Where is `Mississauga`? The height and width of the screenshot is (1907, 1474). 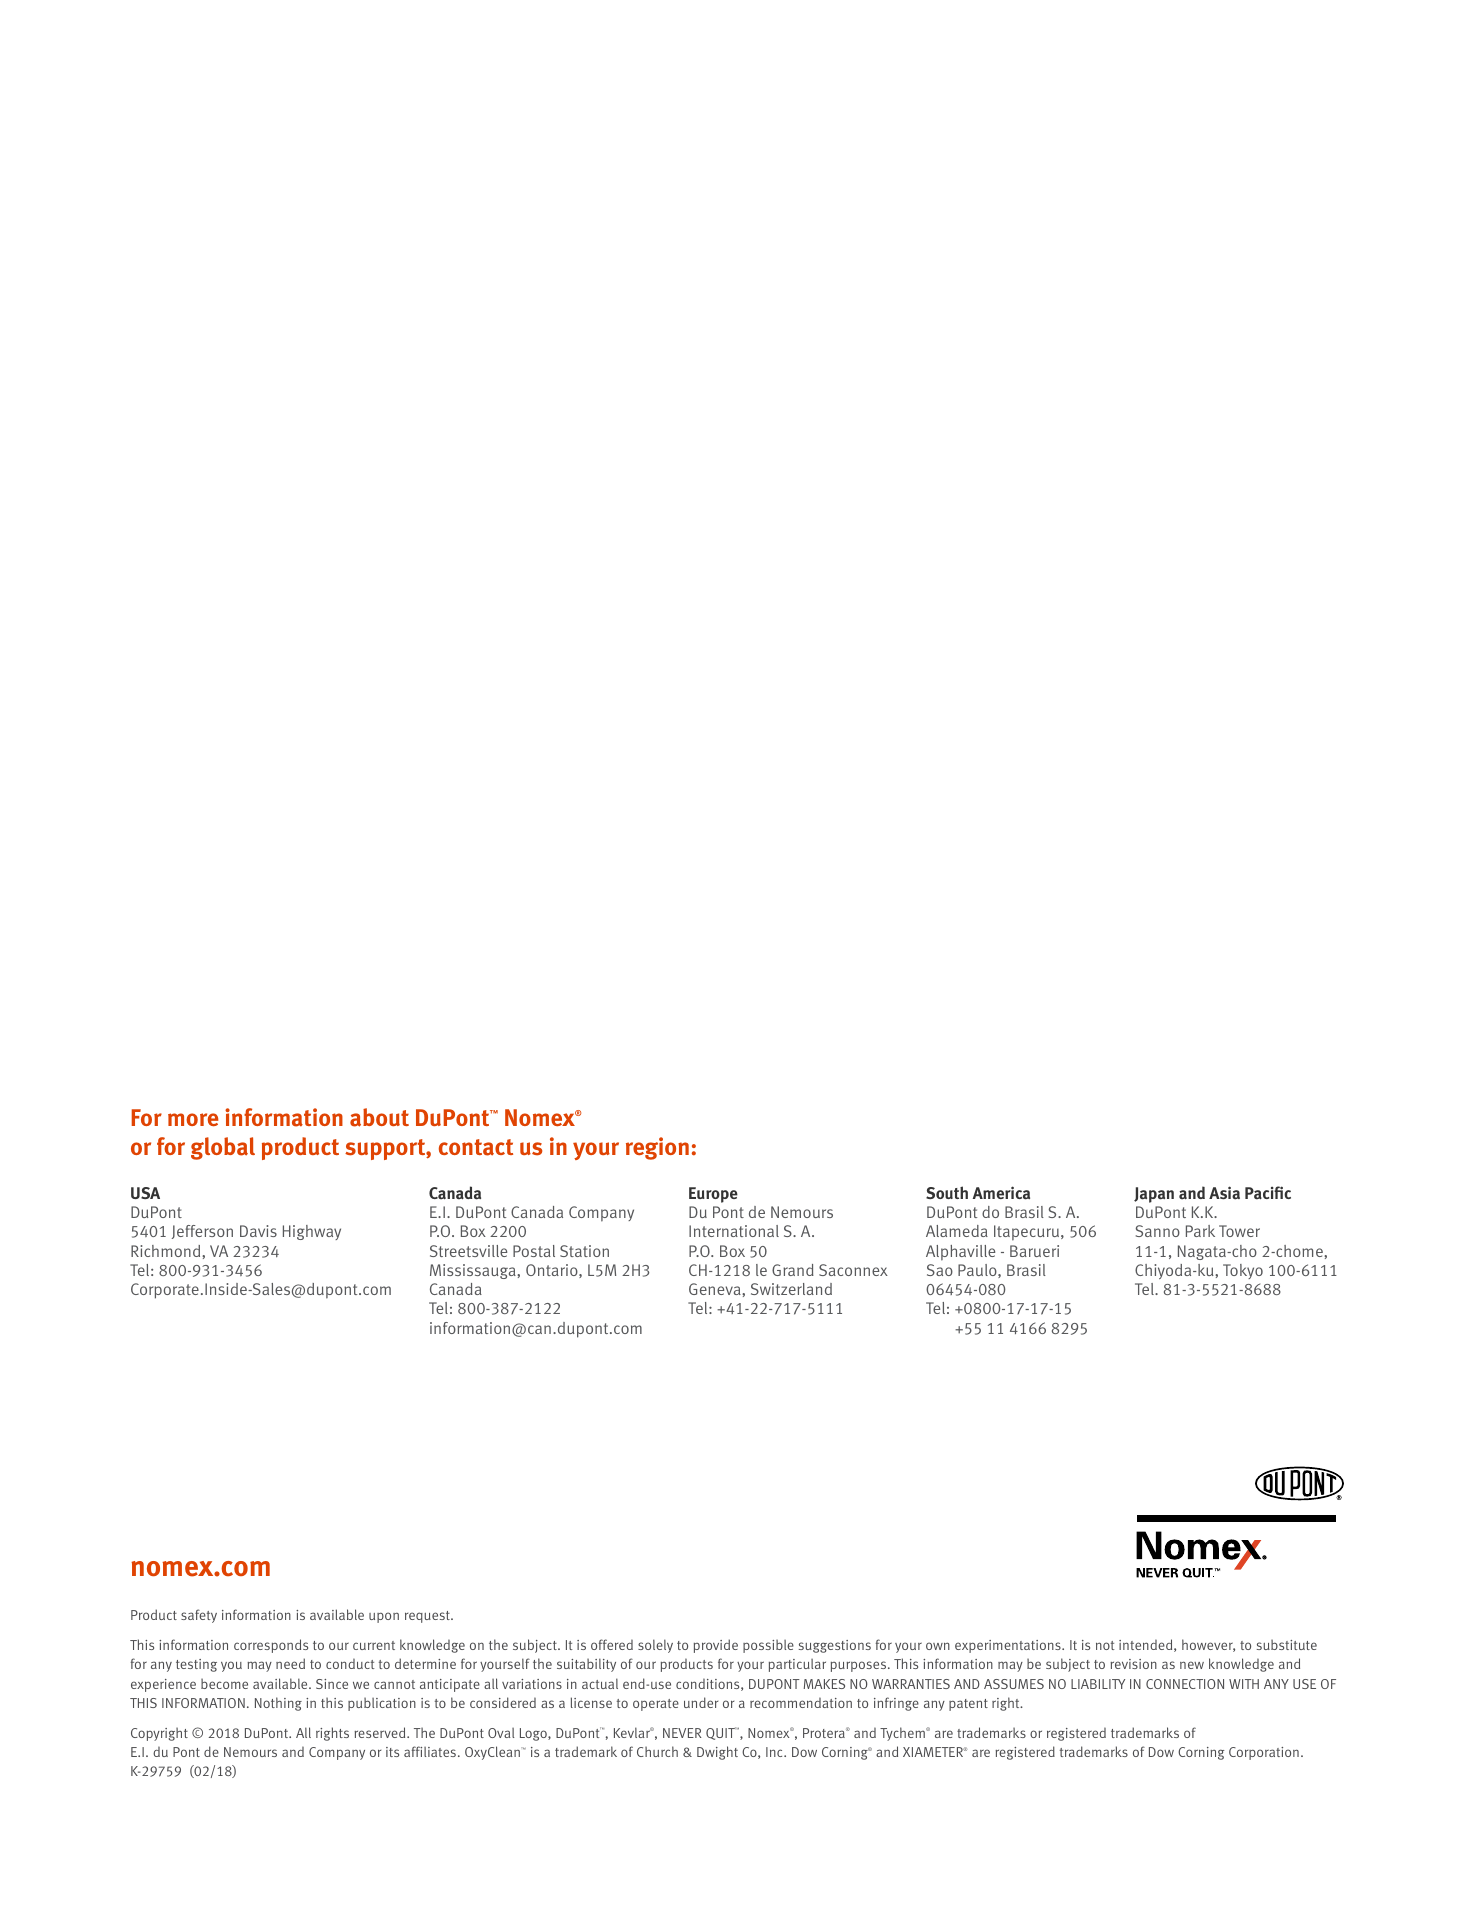 Mississauga is located at coordinates (474, 1271).
